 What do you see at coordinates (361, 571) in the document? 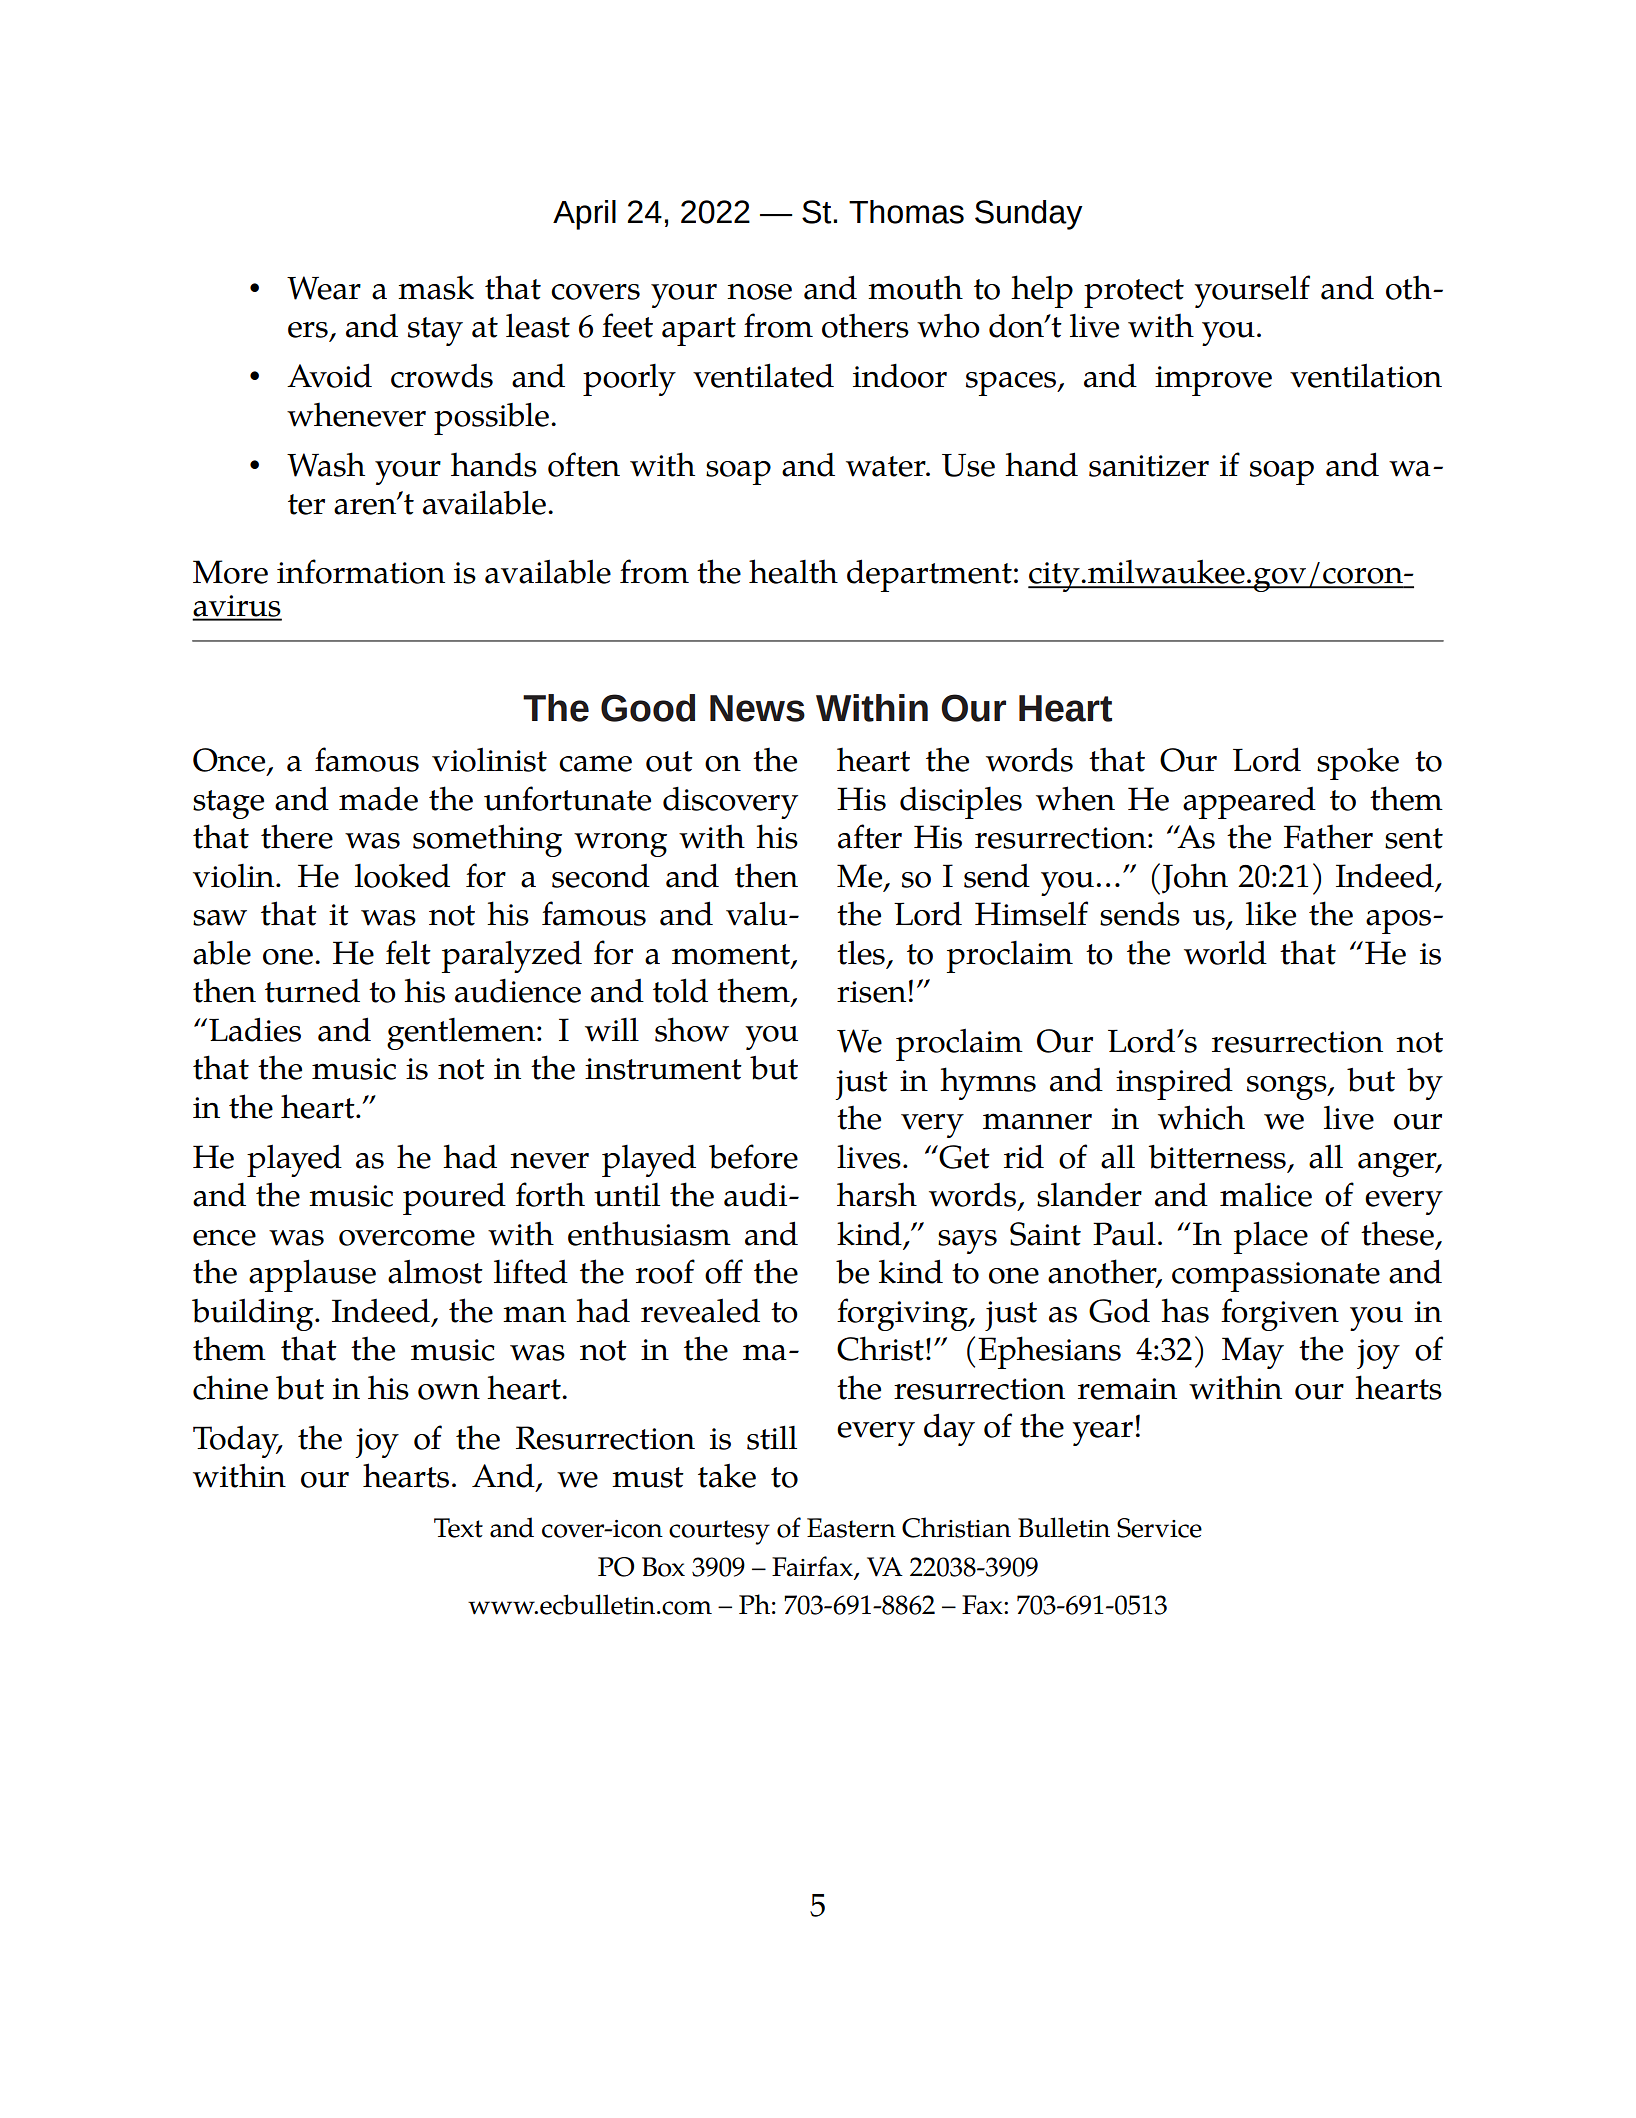
I see `information` at bounding box center [361, 571].
